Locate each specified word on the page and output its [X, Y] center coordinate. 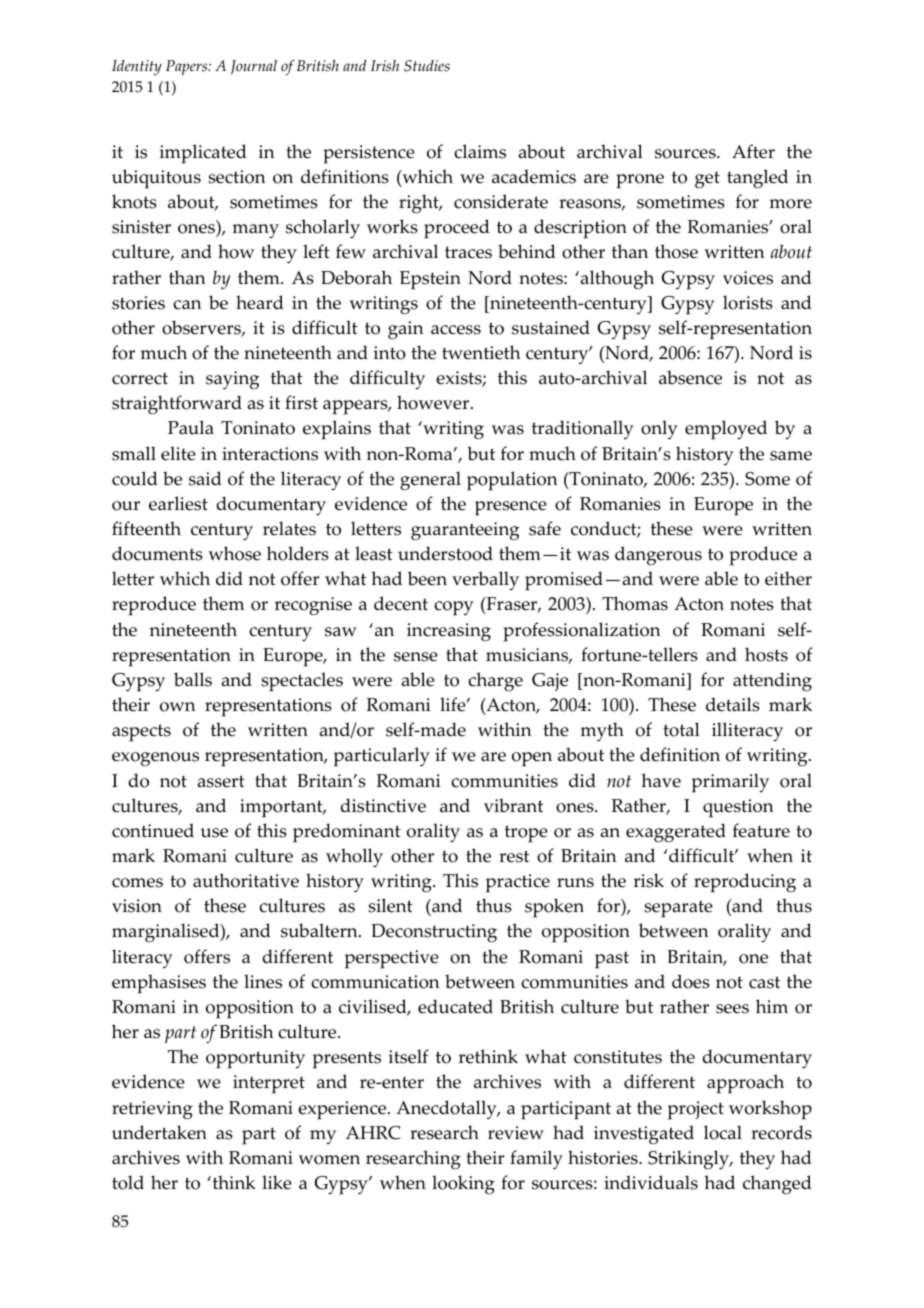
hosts [766, 654]
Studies [427, 66]
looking [463, 1184]
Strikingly [690, 1160]
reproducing [745, 883]
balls [193, 679]
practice [518, 883]
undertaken [159, 1132]
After [753, 151]
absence [690, 377]
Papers [188, 68]
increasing [449, 632]
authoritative [246, 880]
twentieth [481, 352]
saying [232, 380]
